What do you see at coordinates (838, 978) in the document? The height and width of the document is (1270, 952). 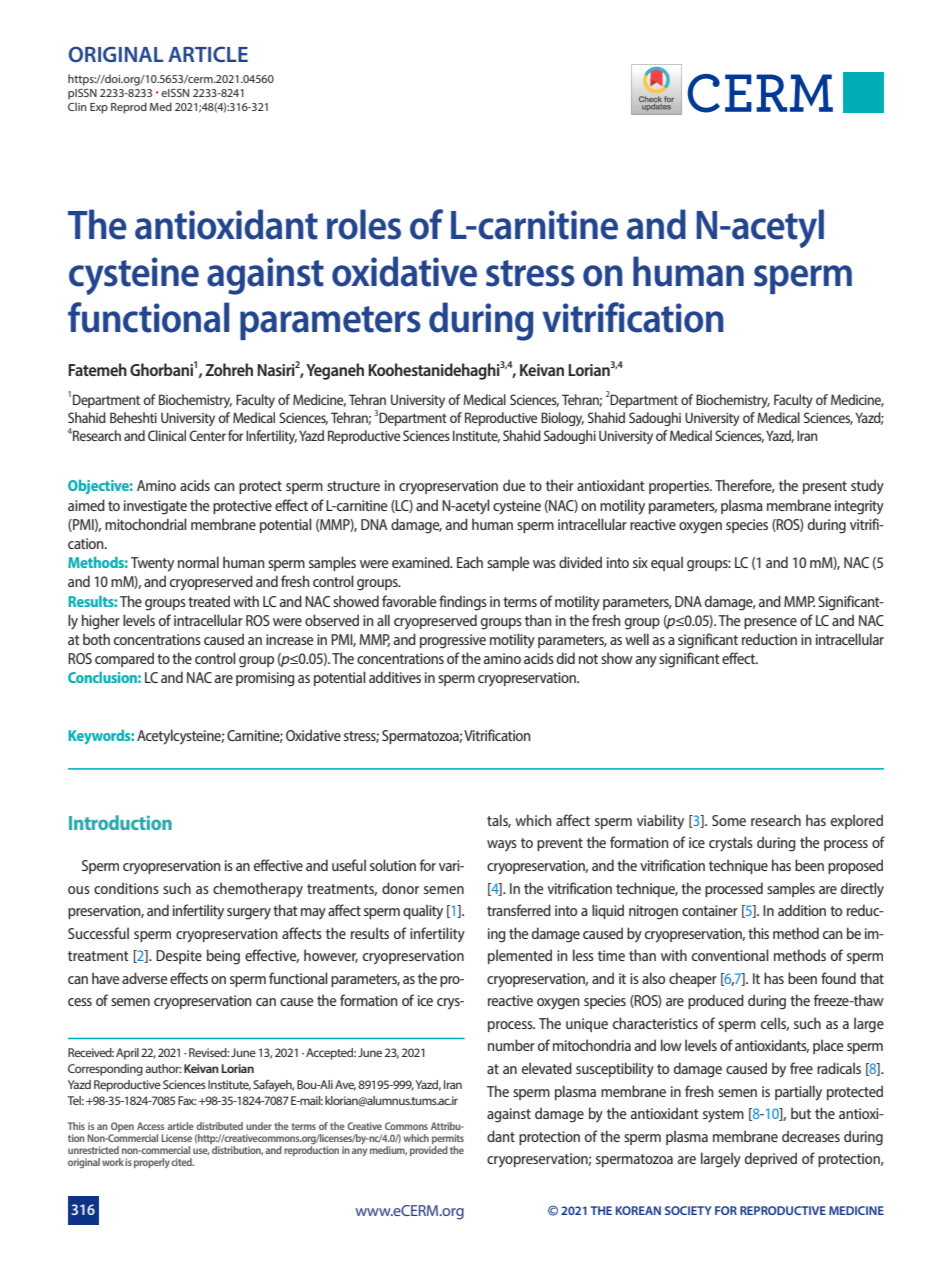 I see `found` at bounding box center [838, 978].
